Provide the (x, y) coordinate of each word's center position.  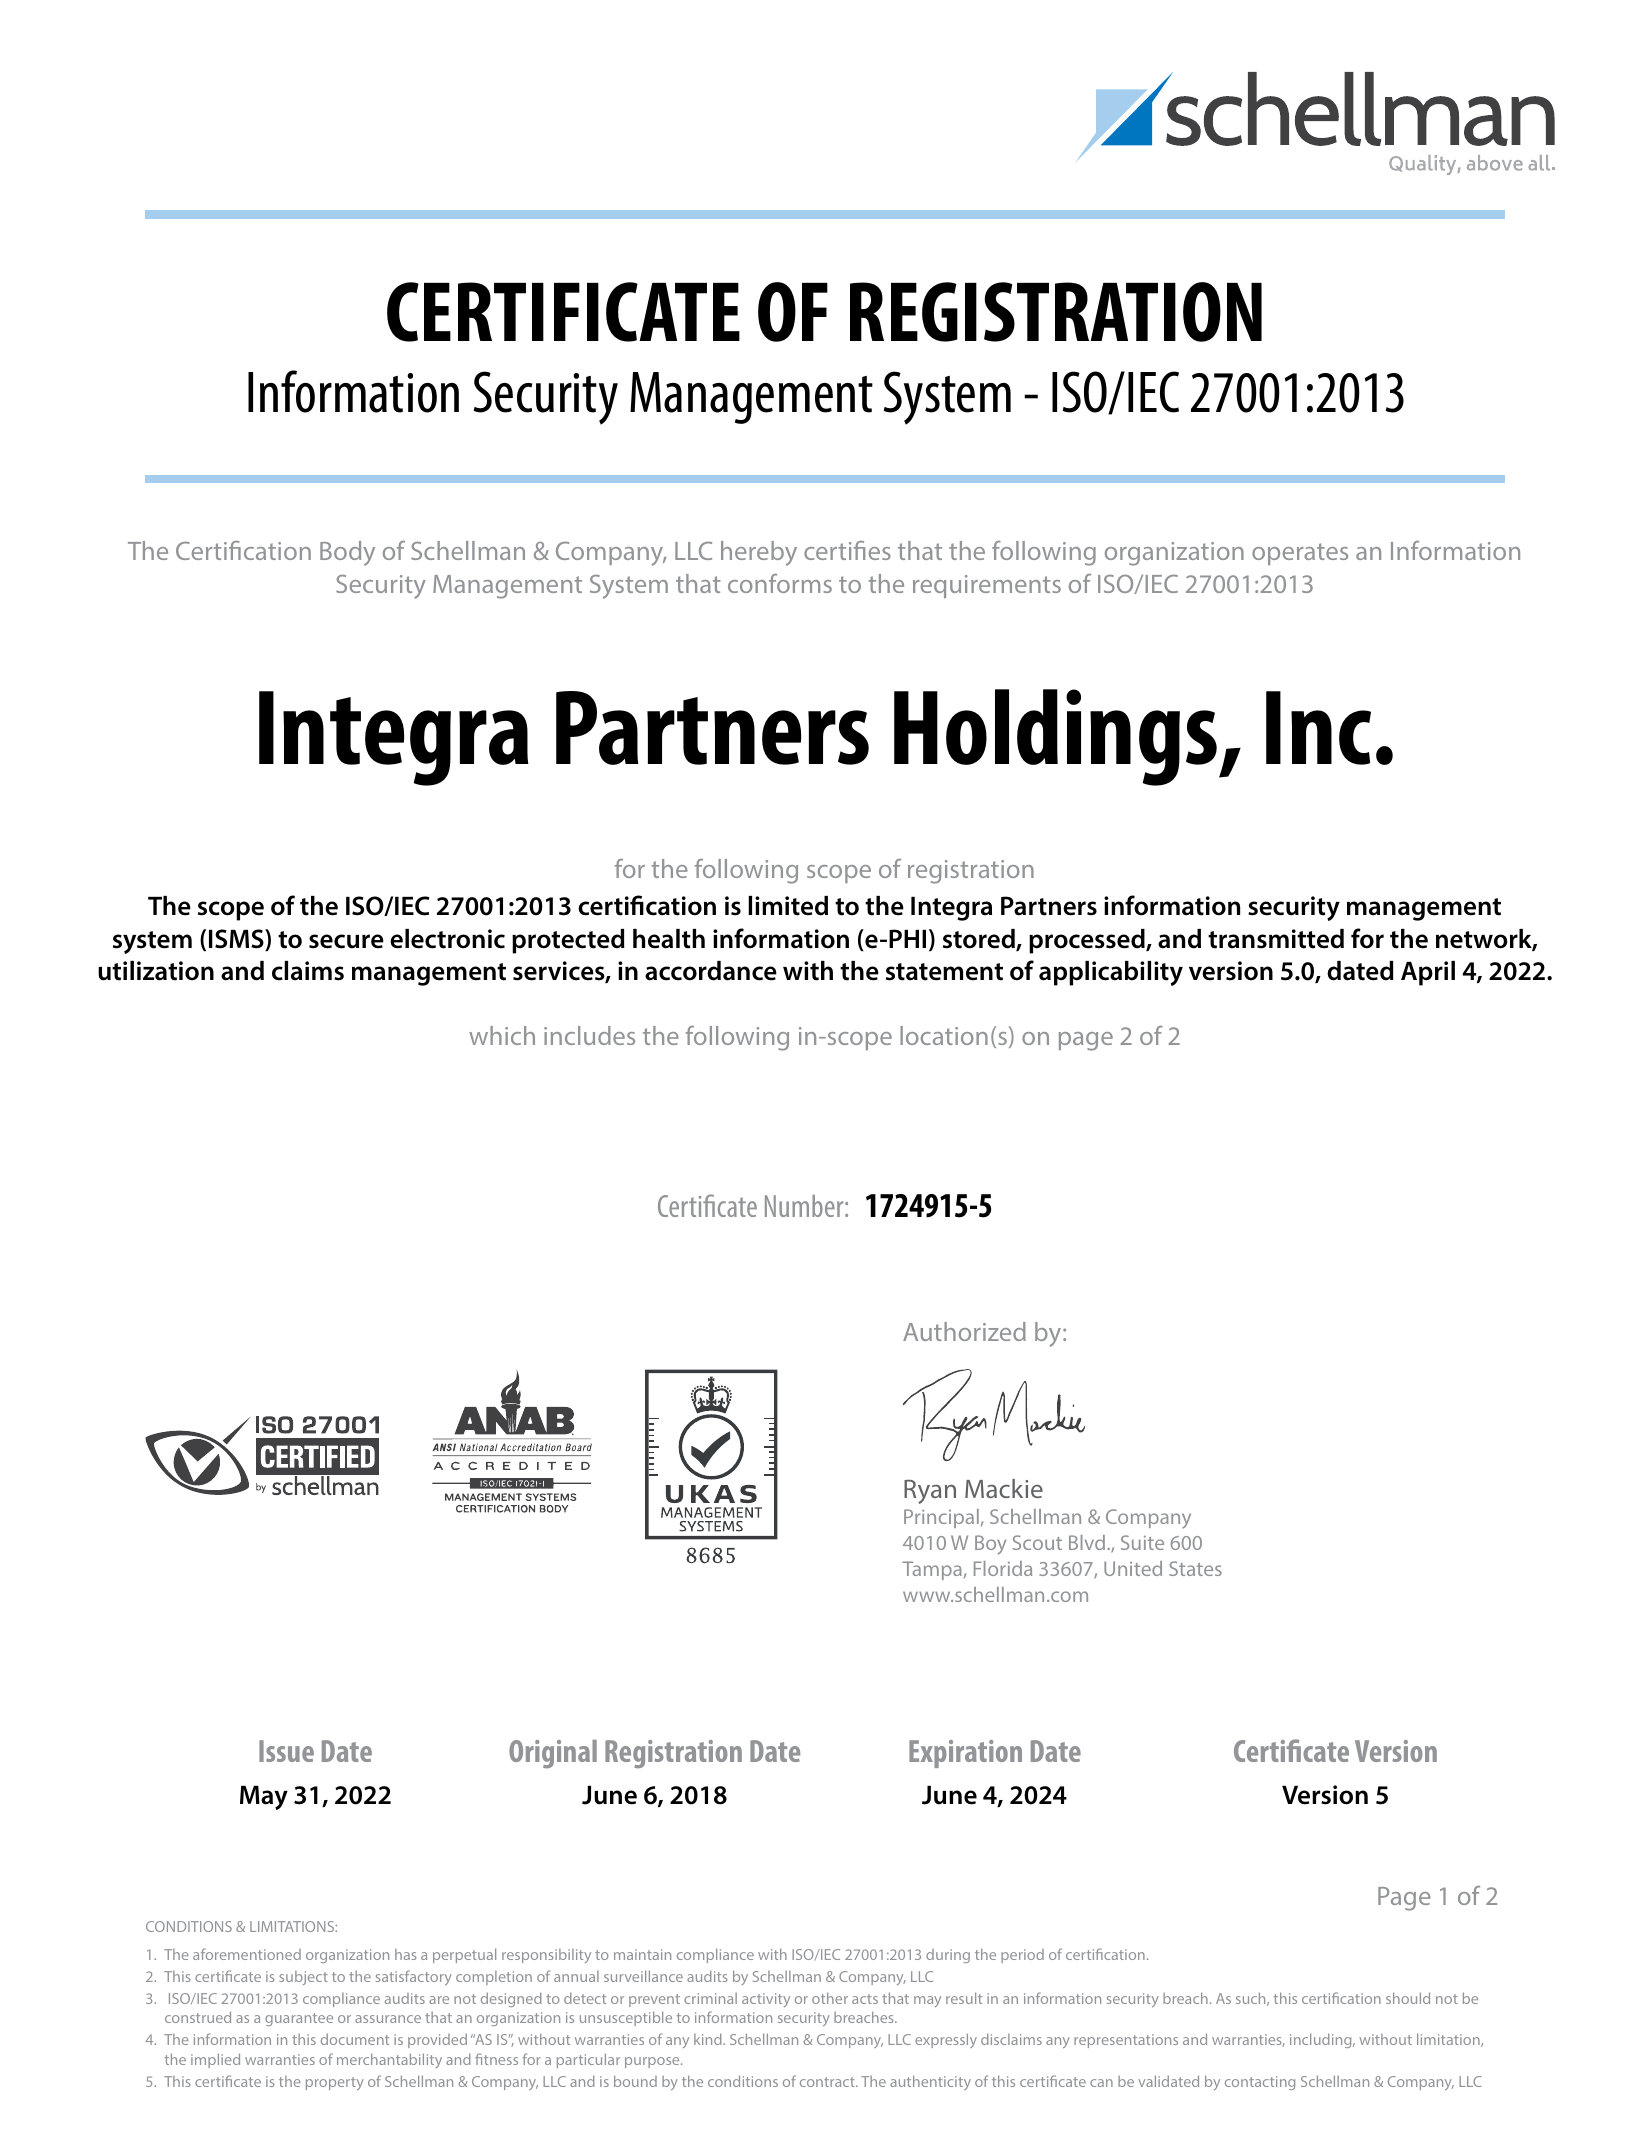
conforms (780, 583)
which (502, 1035)
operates (1300, 554)
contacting (1260, 2083)
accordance (711, 971)
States (1195, 1568)
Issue (286, 1751)
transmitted (1276, 939)
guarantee (299, 2019)
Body (347, 553)
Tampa (932, 1570)
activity (766, 2000)
